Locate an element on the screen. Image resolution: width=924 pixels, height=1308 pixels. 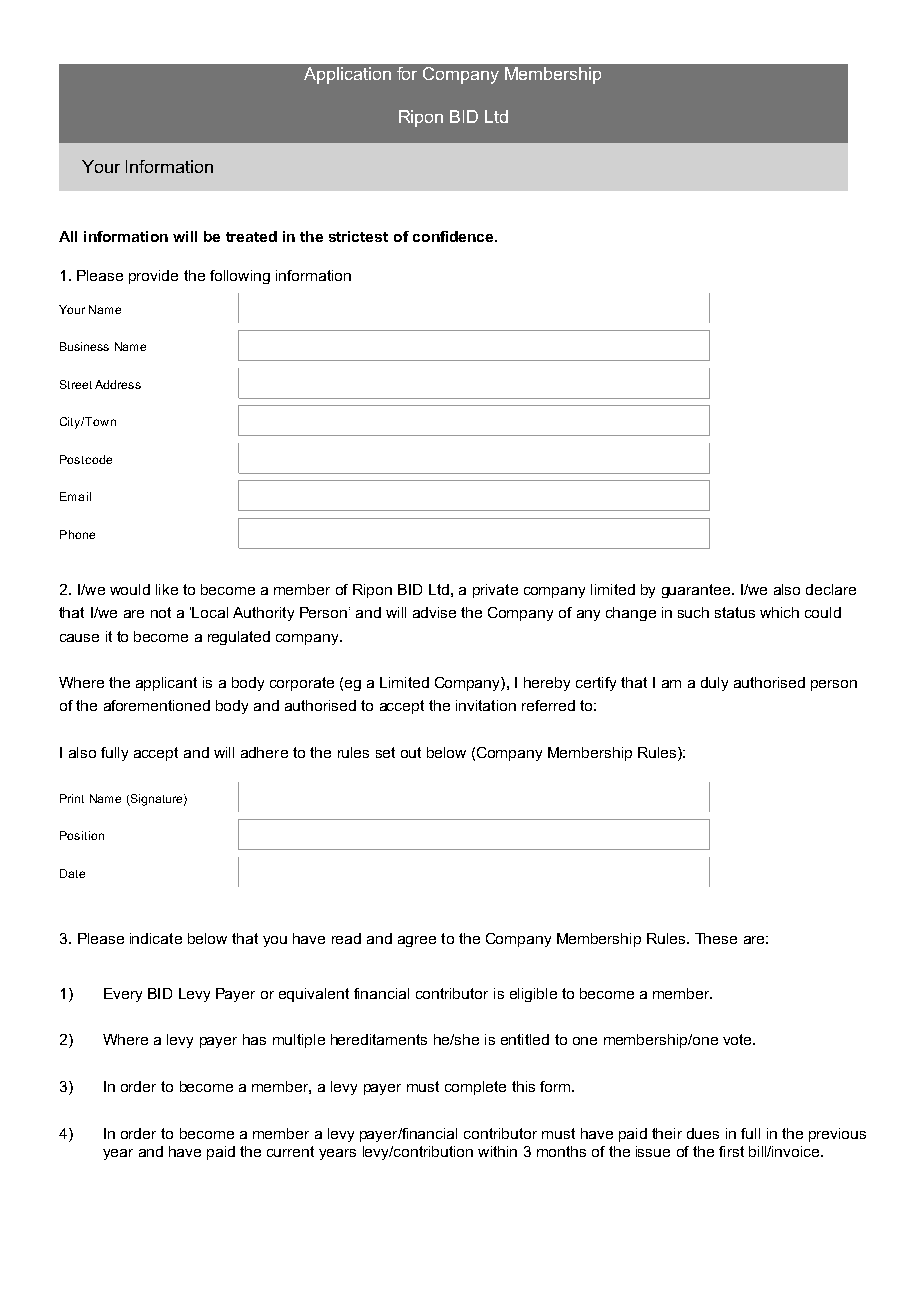
Application is located at coordinates (347, 75).
